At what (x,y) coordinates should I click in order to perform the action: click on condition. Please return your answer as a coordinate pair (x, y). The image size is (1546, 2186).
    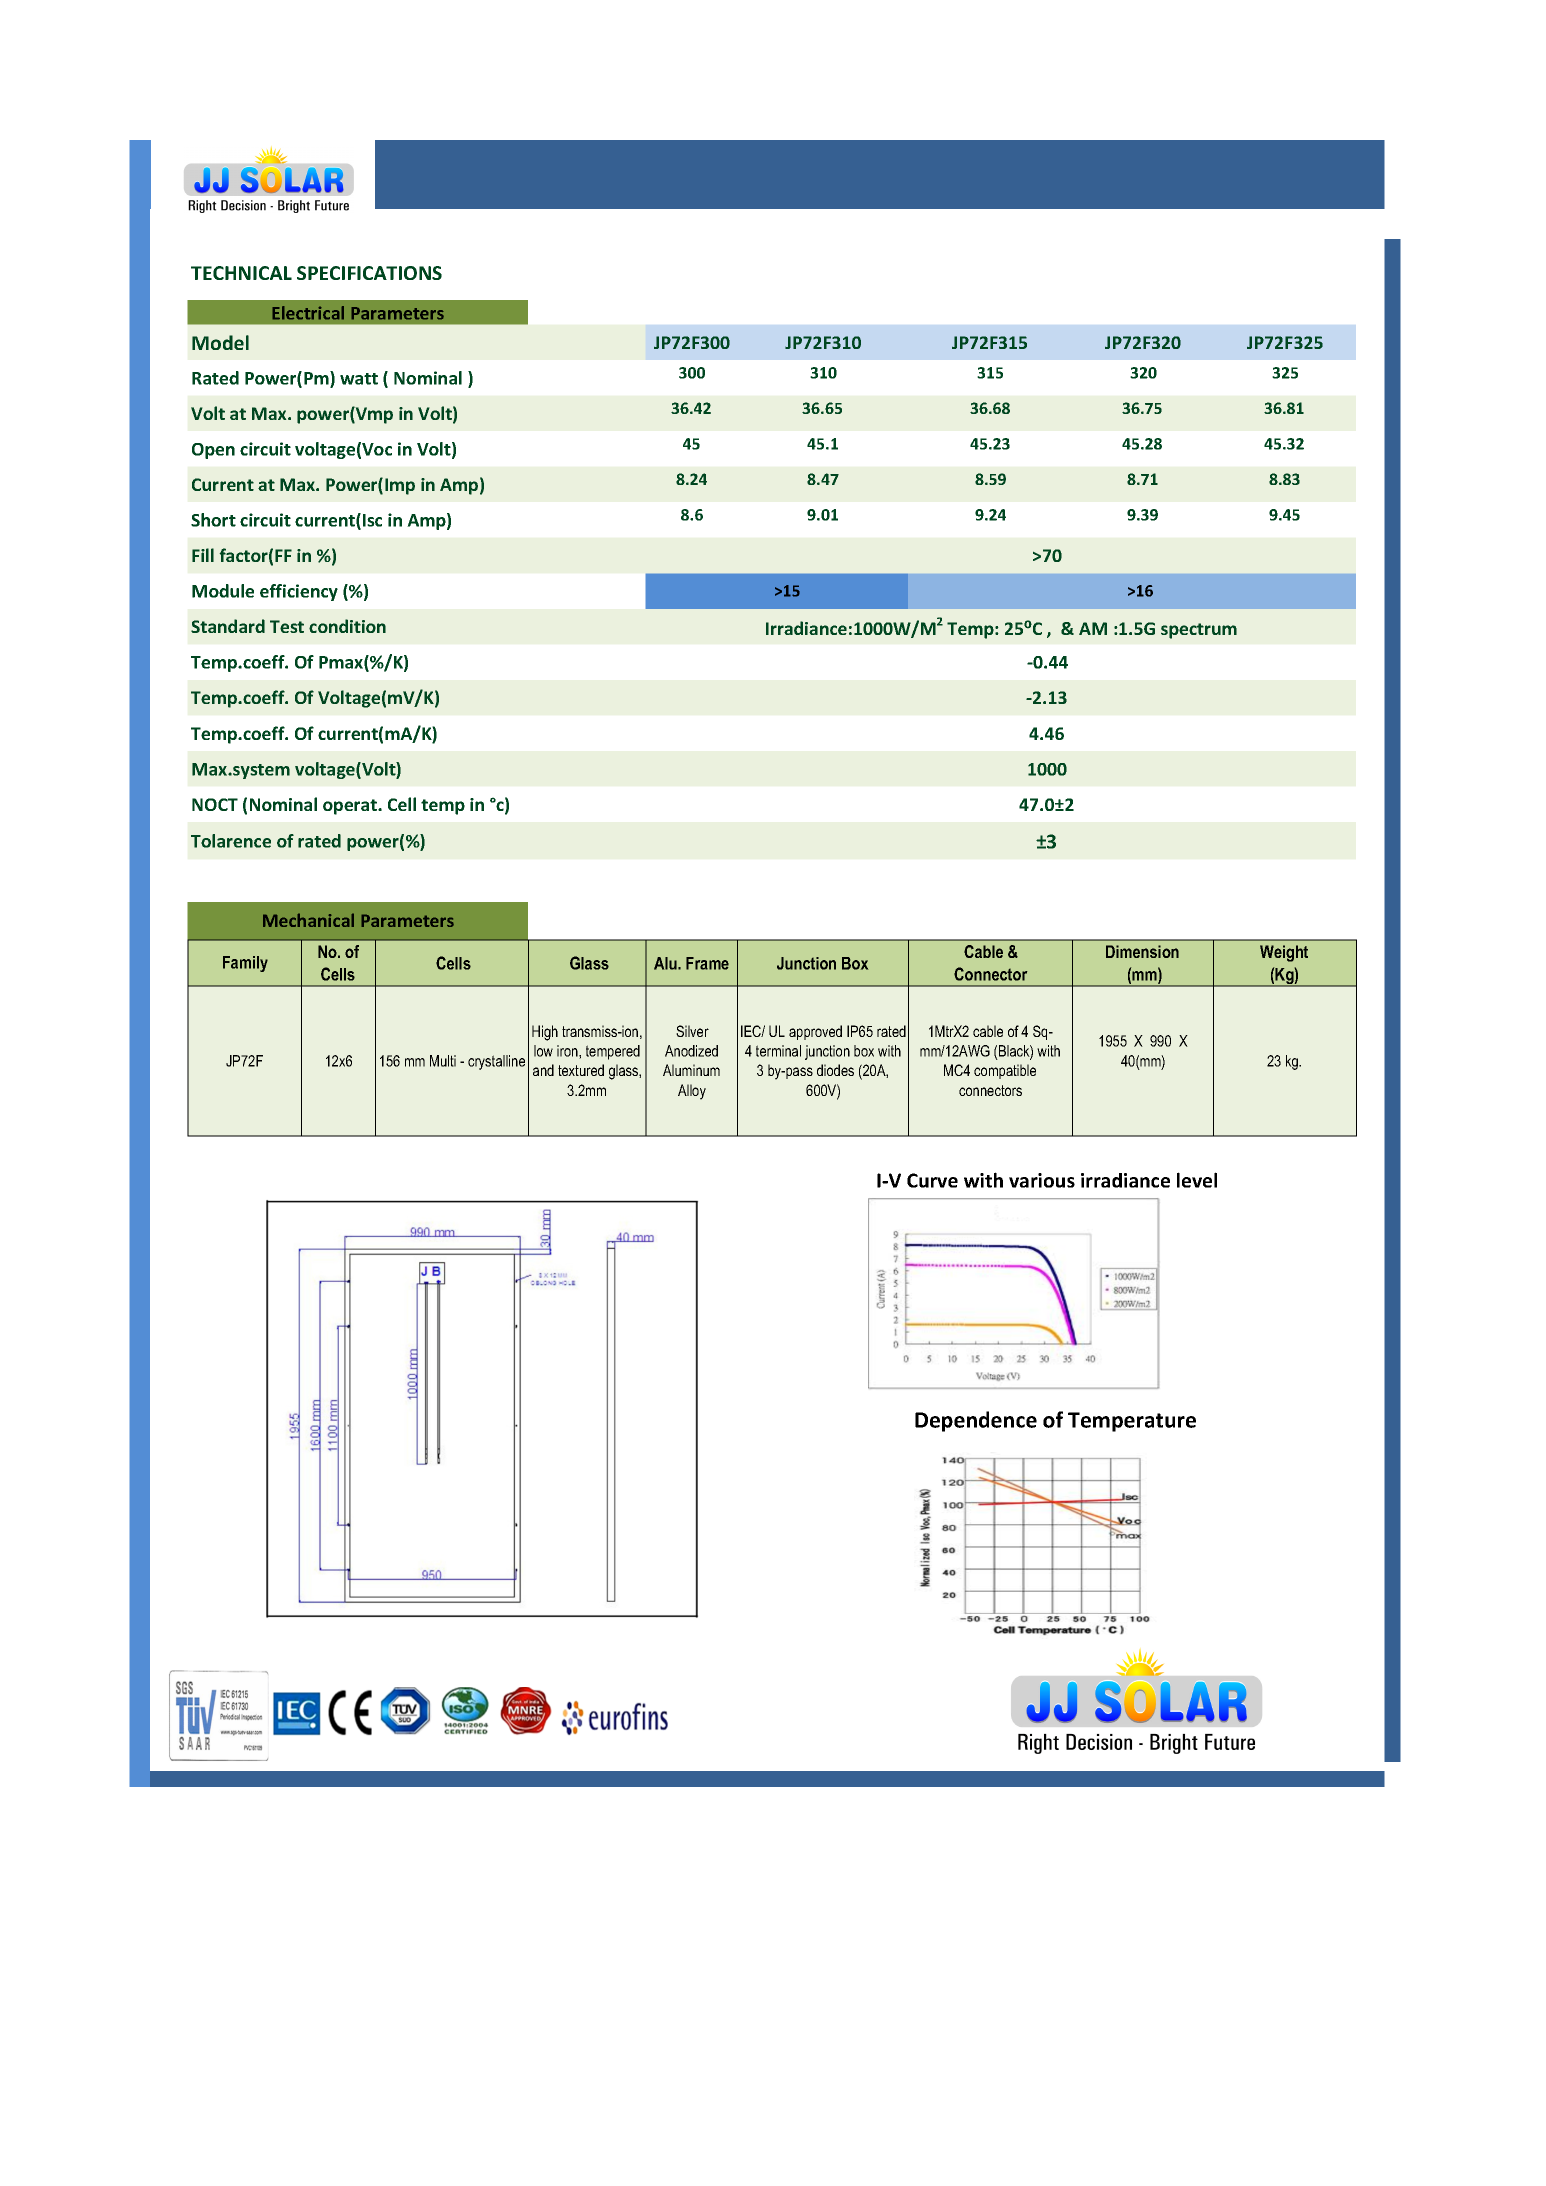
    Looking at the image, I should click on (347, 626).
